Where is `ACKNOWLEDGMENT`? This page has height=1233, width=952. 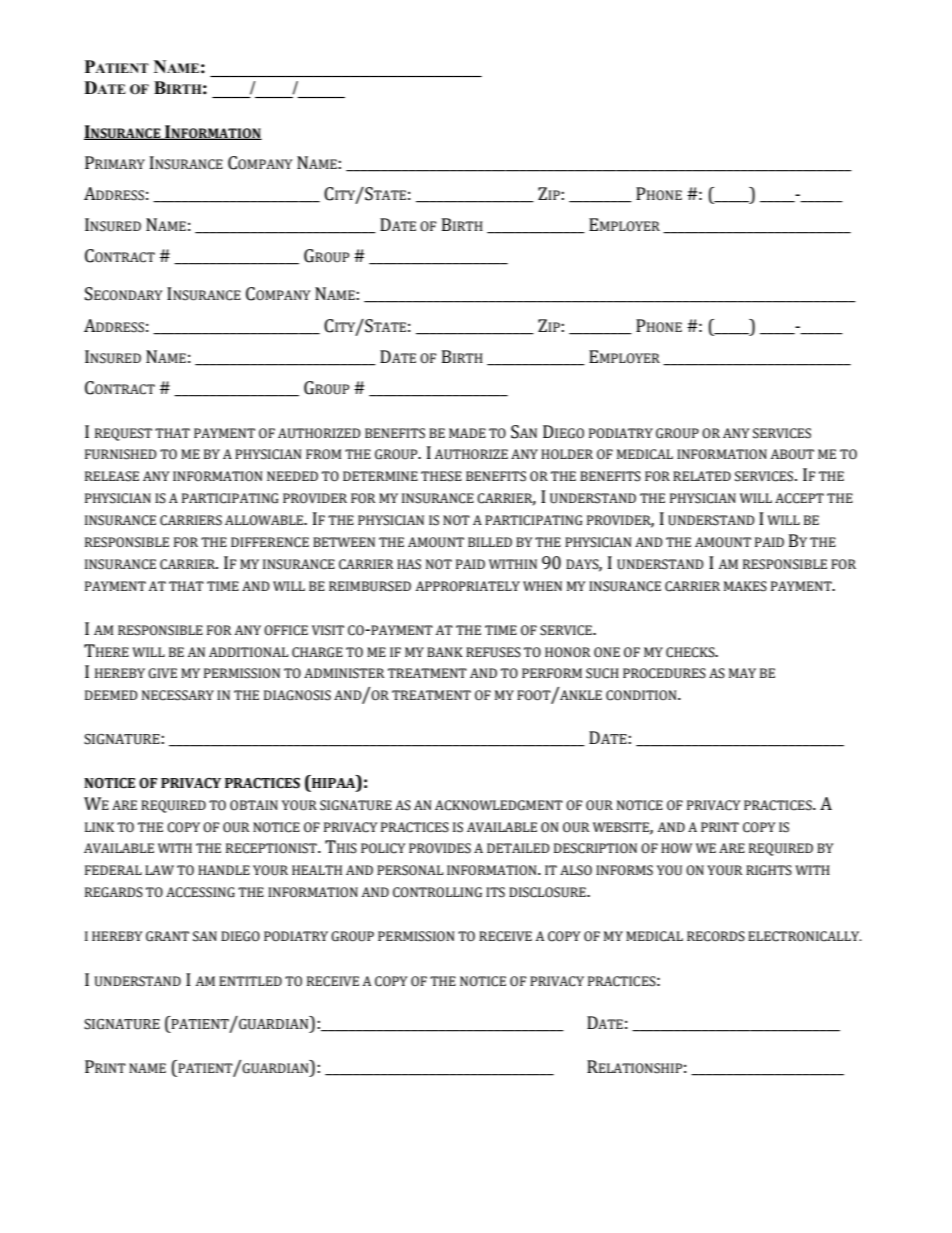
ACKNOWLEDGMENT is located at coordinates (499, 805).
